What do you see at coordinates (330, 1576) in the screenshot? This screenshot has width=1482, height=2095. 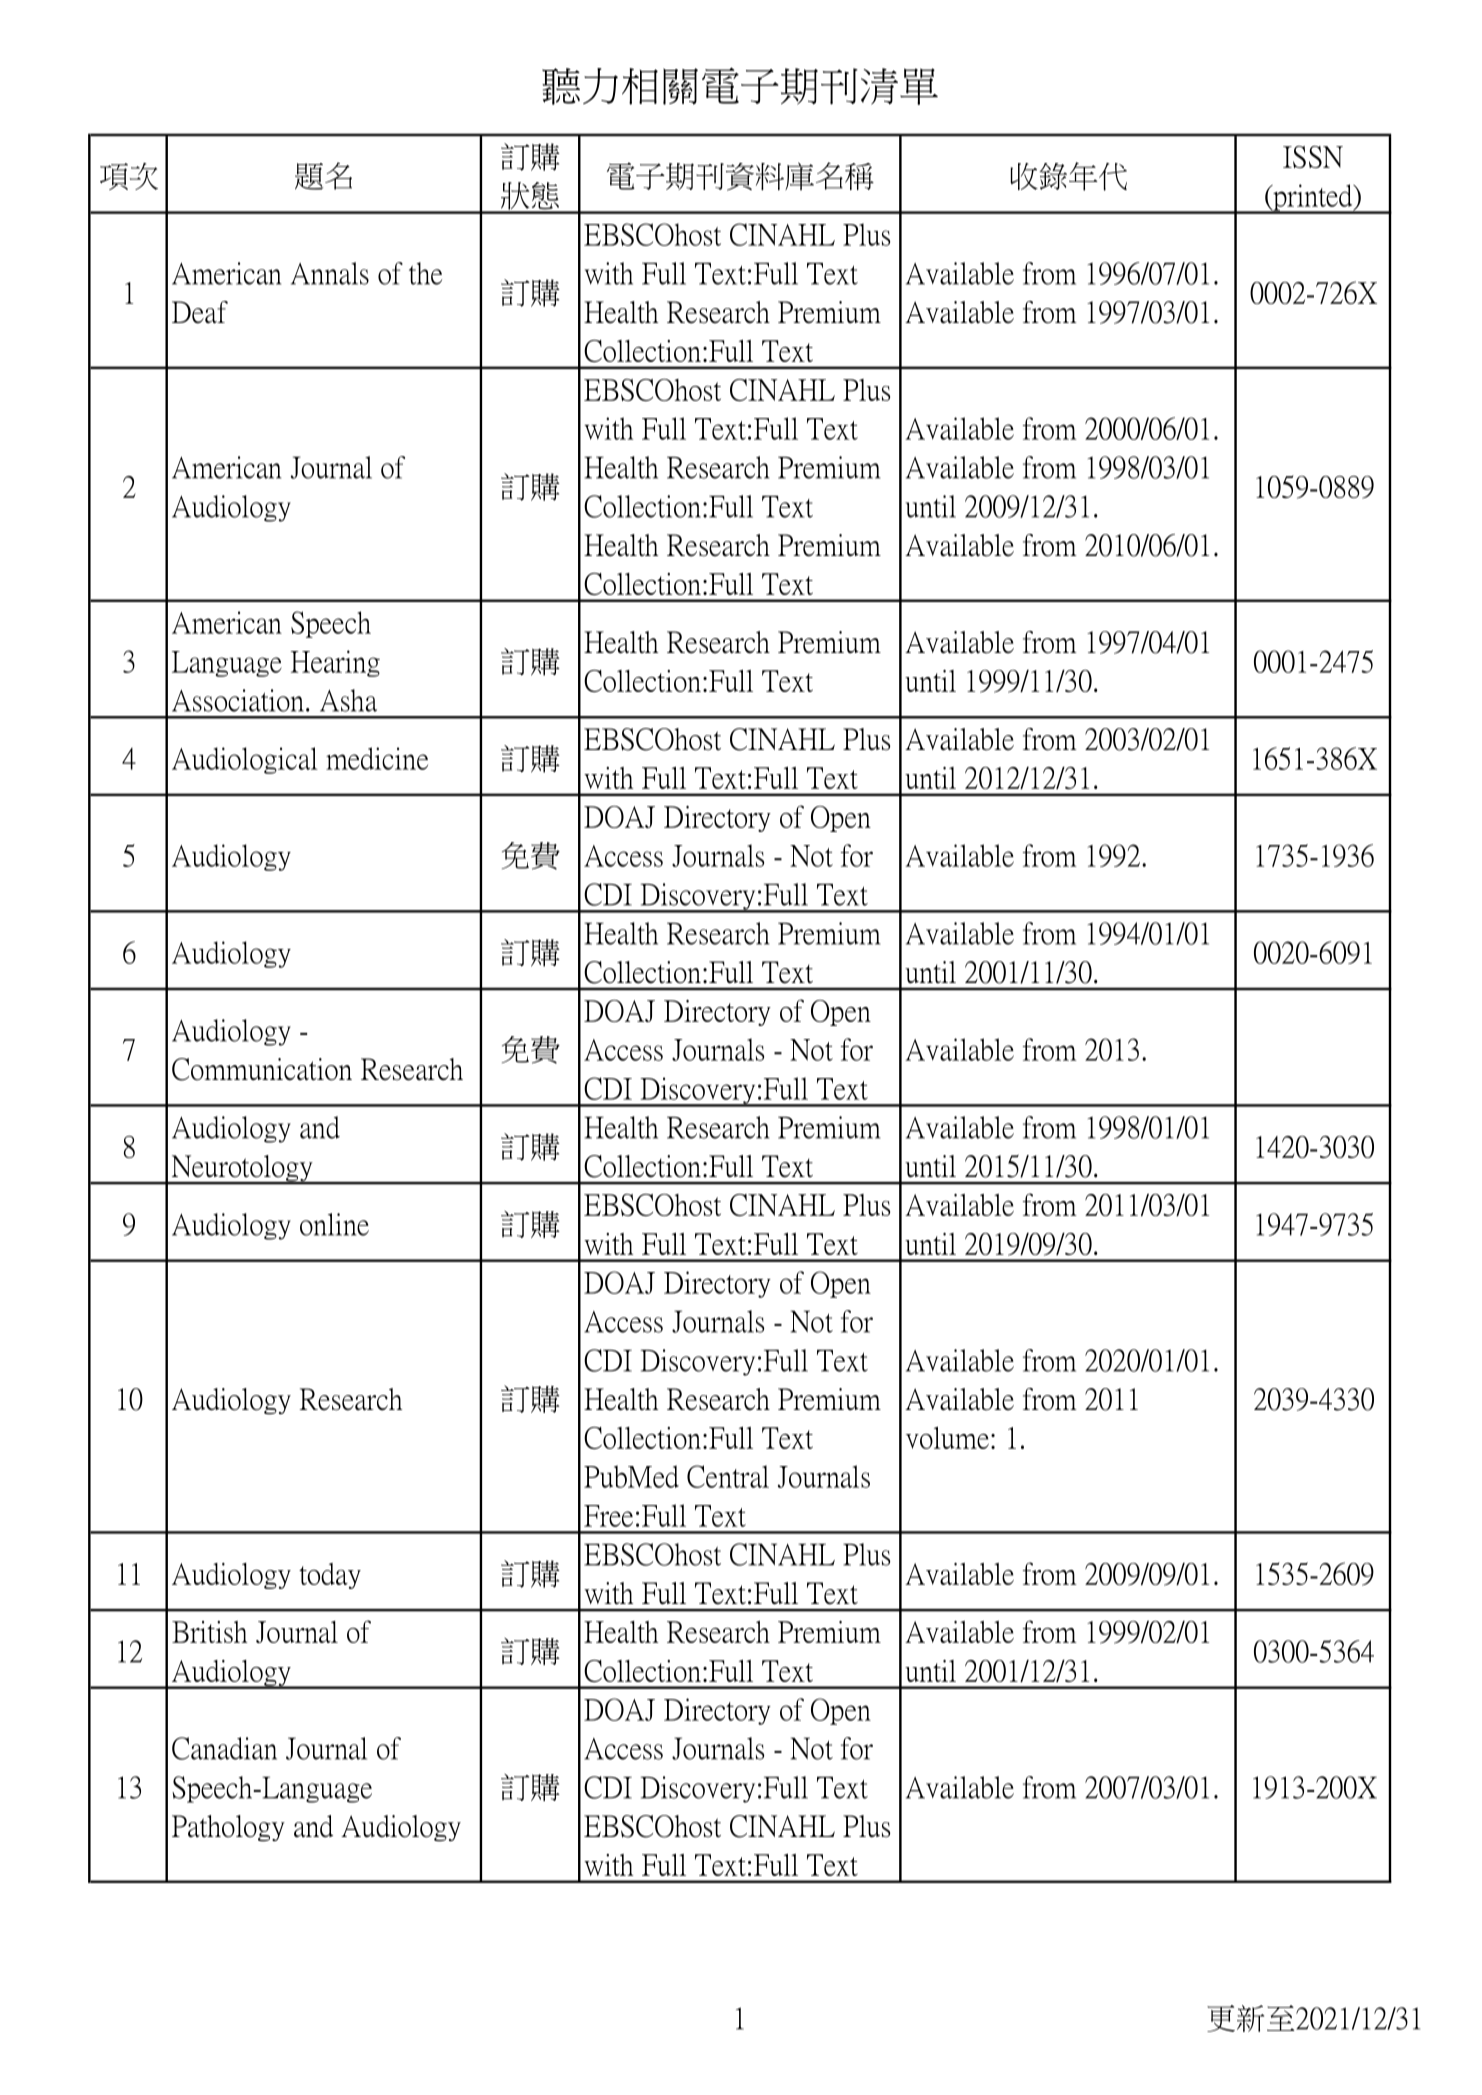 I see `today` at bounding box center [330, 1576].
